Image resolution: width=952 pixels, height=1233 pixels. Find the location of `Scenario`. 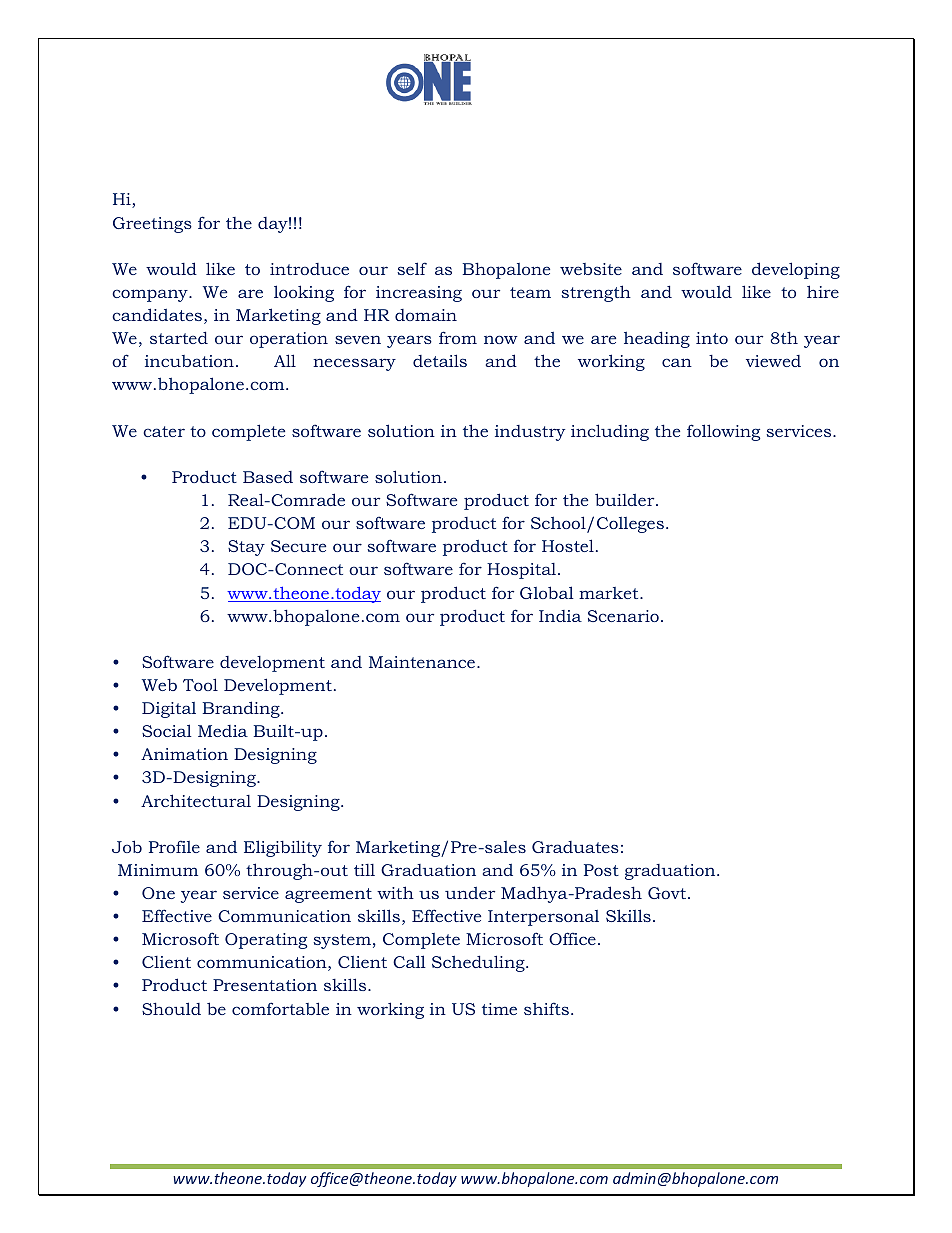

Scenario is located at coordinates (623, 616).
